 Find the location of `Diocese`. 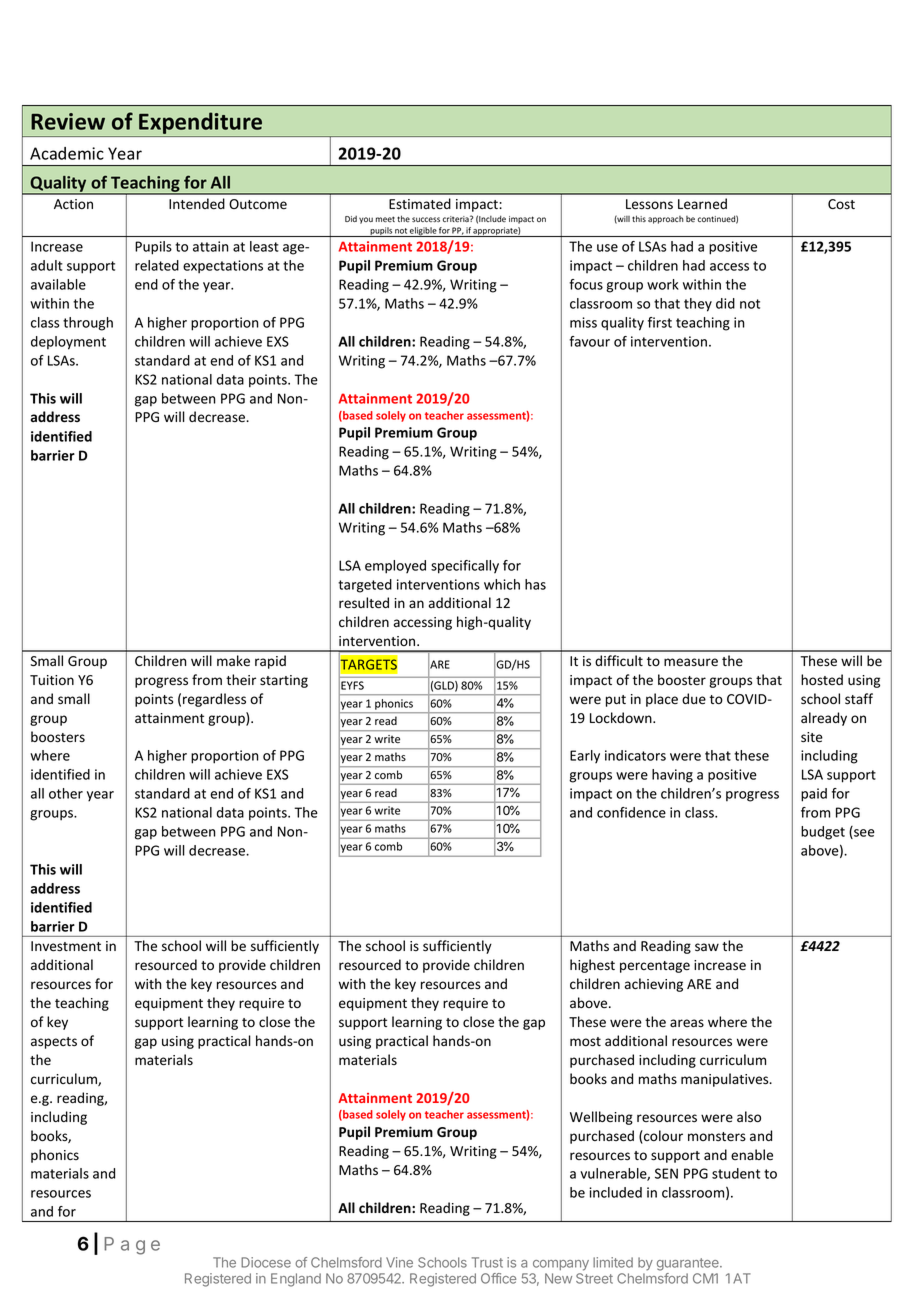

Diocese is located at coordinates (266, 1262).
